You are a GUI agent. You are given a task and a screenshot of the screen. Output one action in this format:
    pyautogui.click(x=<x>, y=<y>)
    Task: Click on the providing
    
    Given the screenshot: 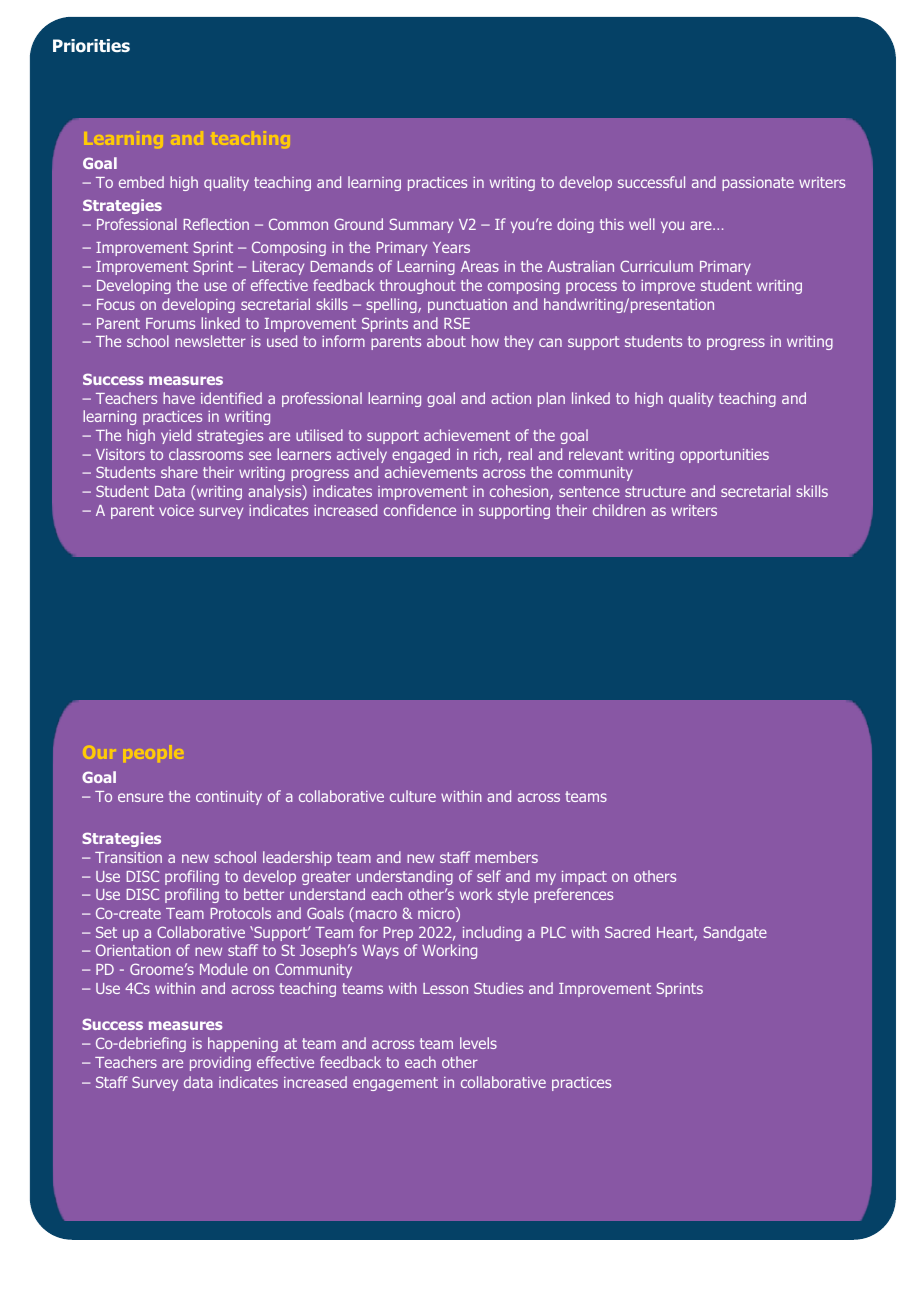 What is the action you would take?
    pyautogui.click(x=220, y=1063)
